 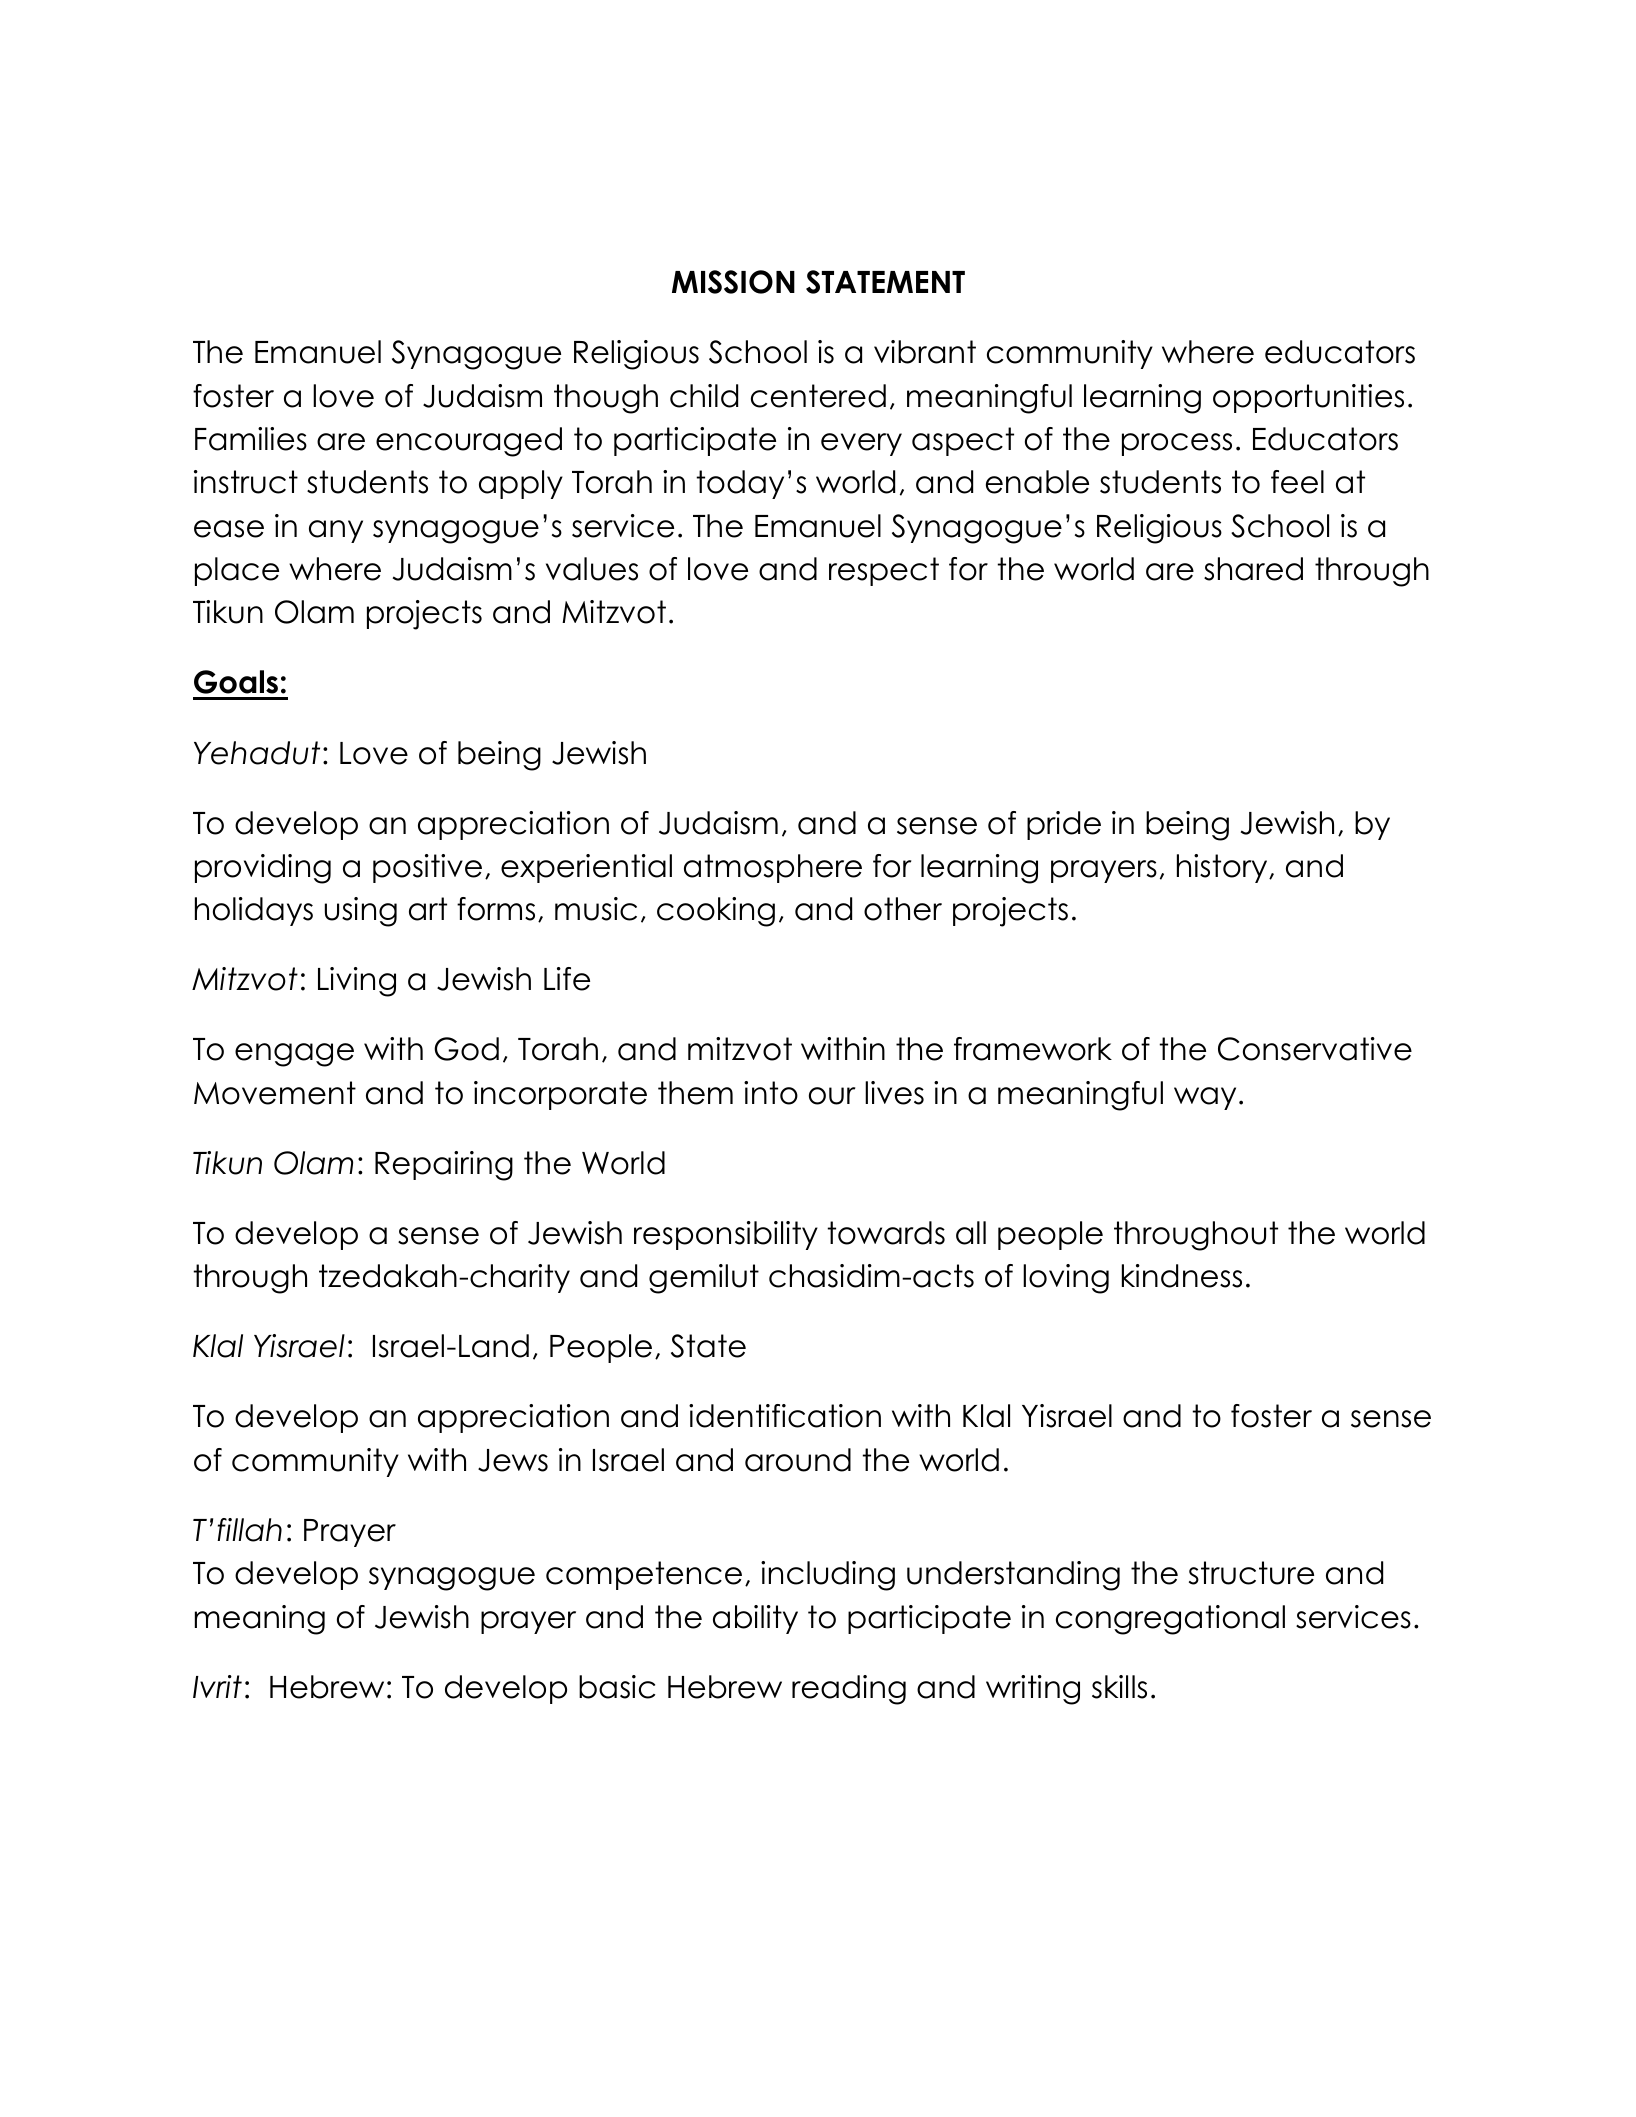 I want to click on cooking, so click(x=716, y=912).
